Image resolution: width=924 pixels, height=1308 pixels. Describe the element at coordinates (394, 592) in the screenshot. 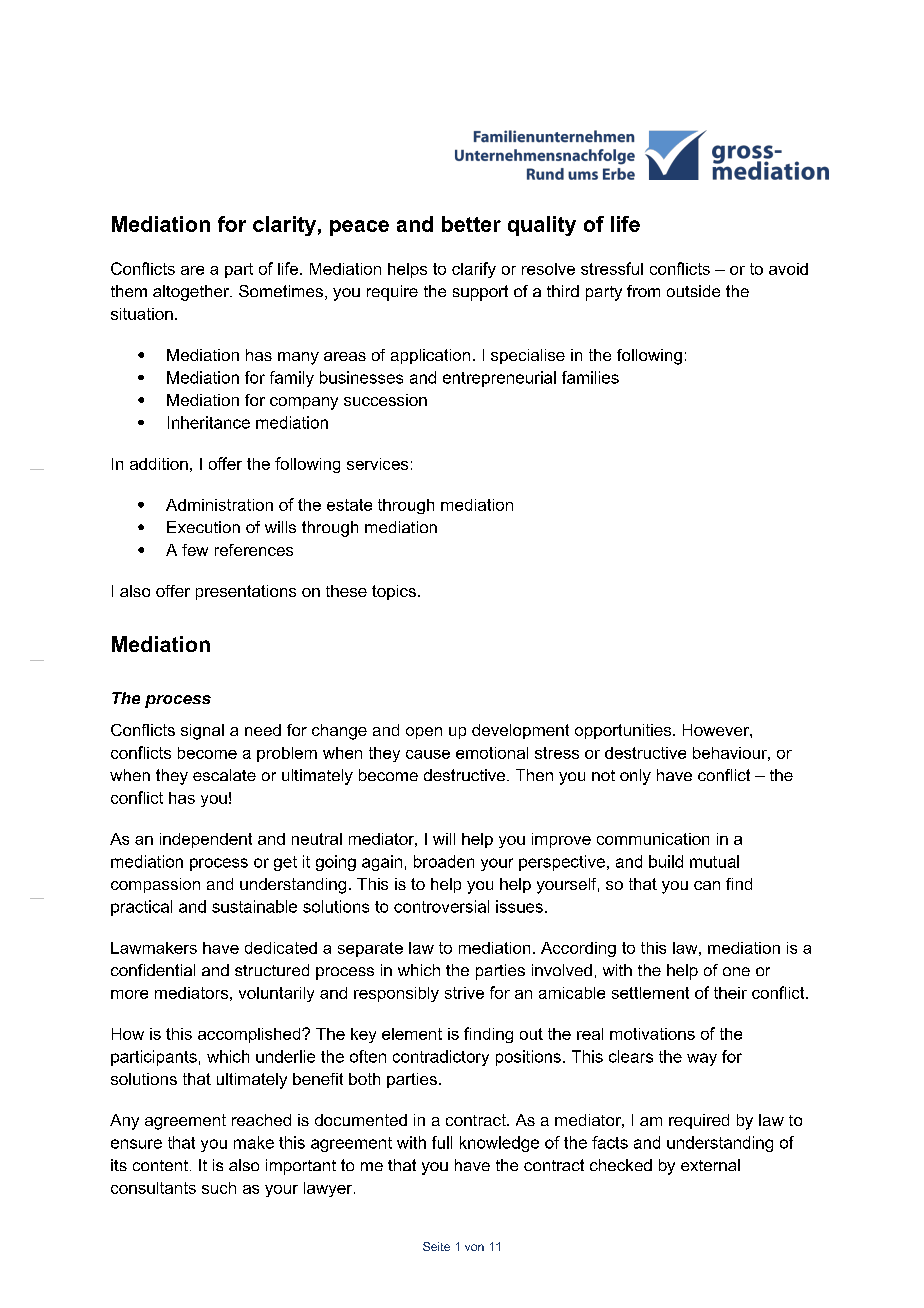

I see `topics` at that location.
